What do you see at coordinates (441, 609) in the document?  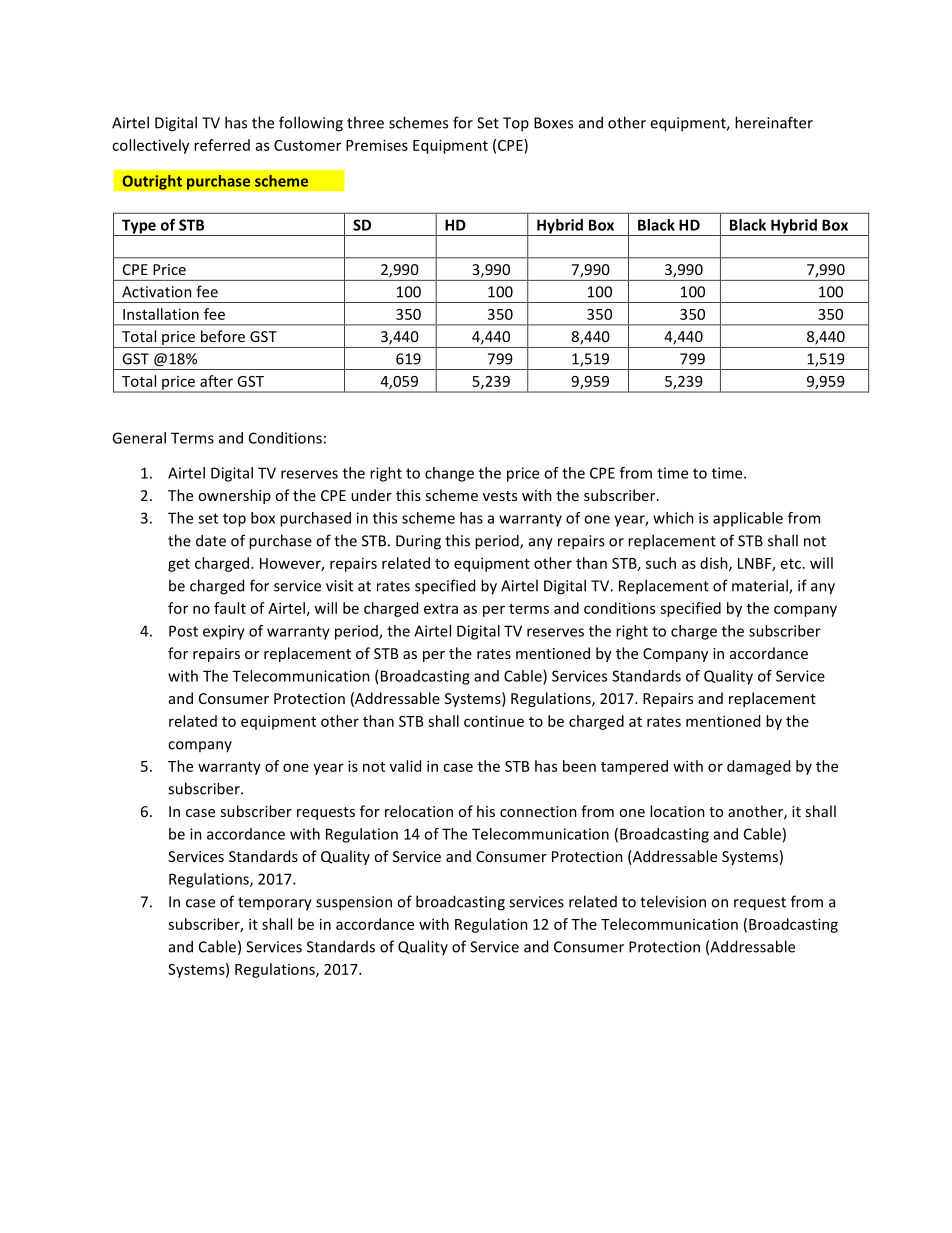 I see `extra` at bounding box center [441, 609].
